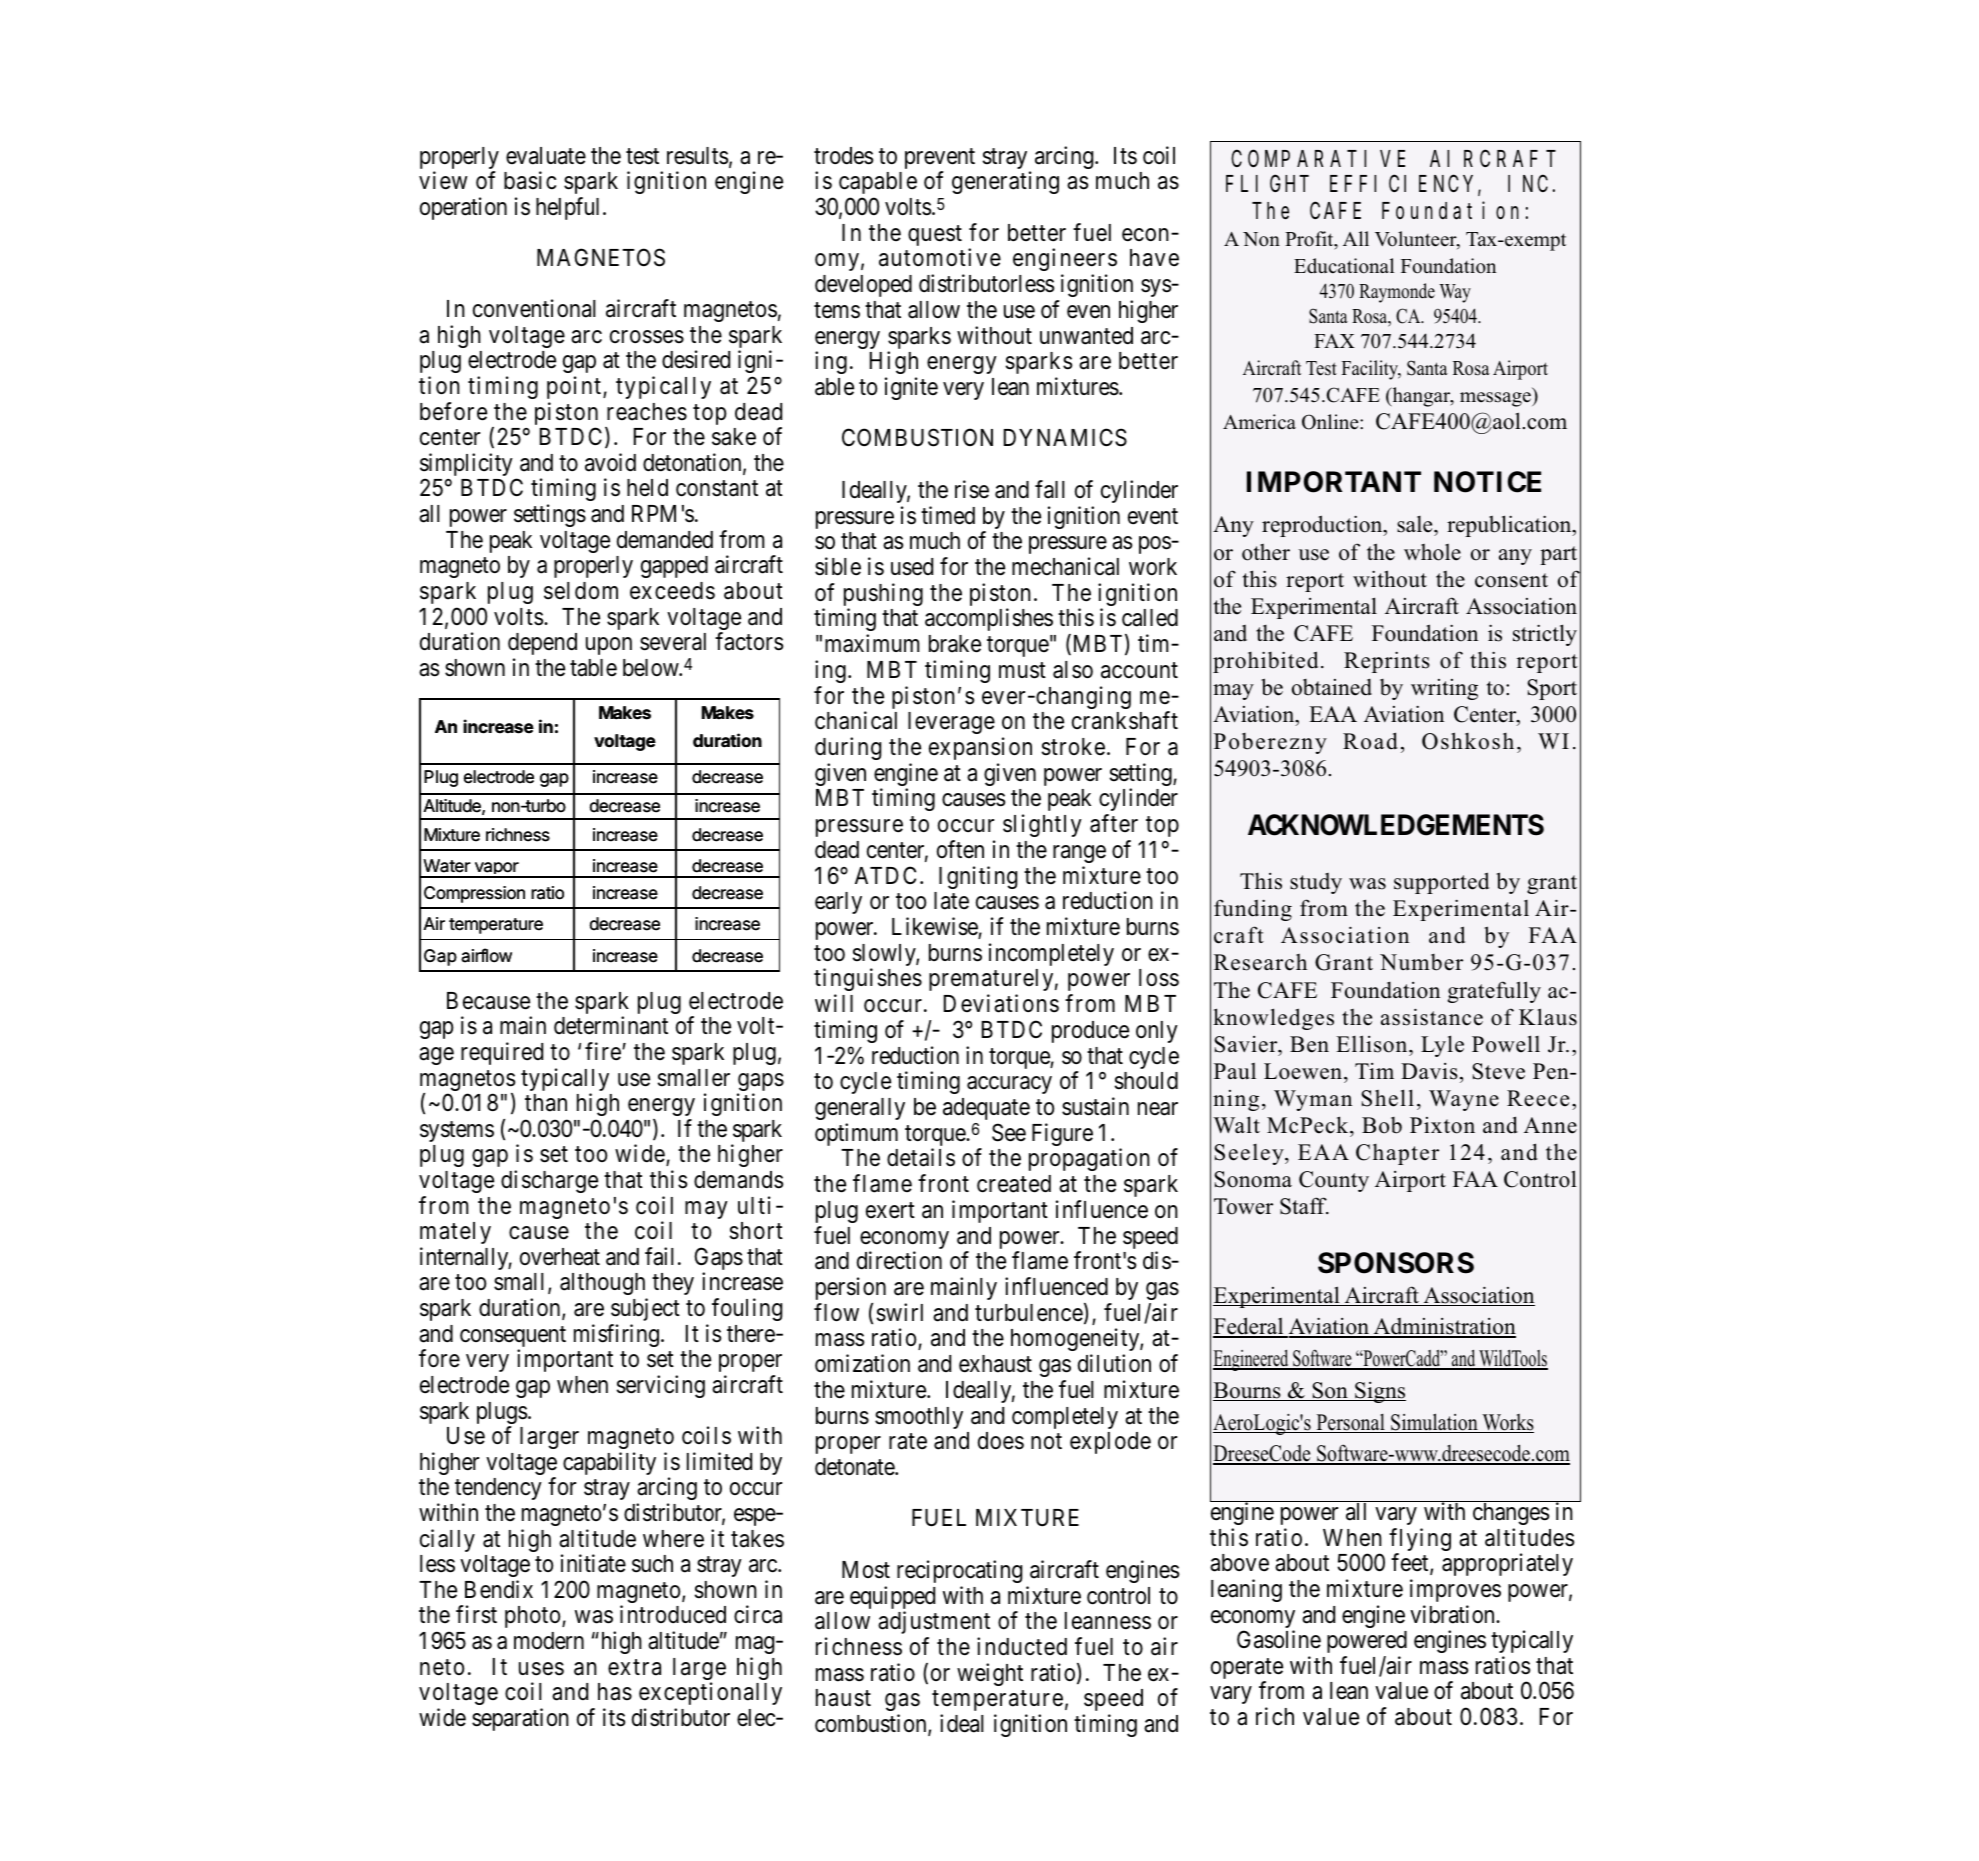 The width and height of the screenshot is (1979, 1861). I want to click on late, so click(951, 901).
